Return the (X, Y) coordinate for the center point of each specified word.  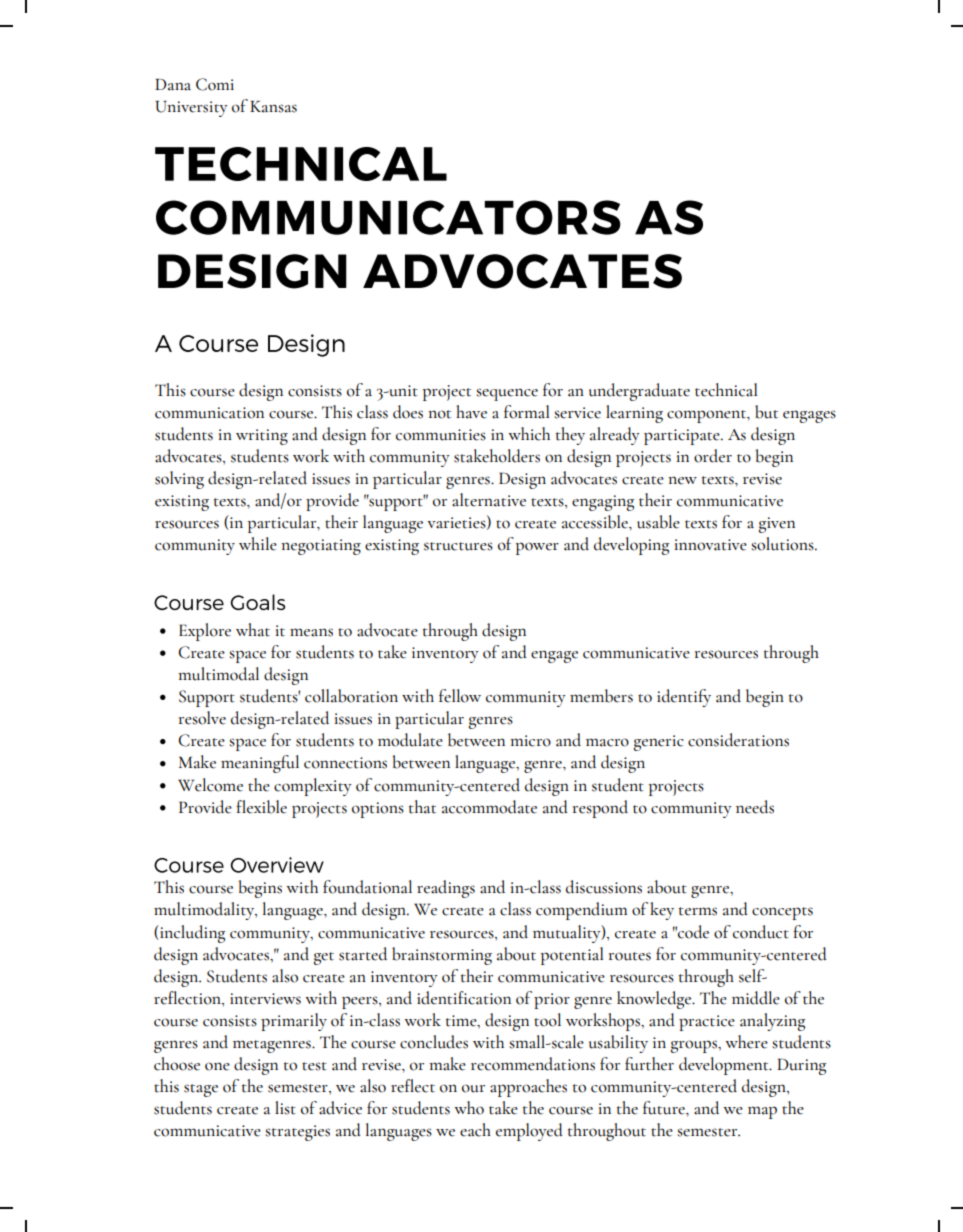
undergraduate (639, 392)
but (766, 412)
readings (446, 889)
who (469, 1108)
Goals (258, 602)
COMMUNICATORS (388, 217)
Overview (277, 865)
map (762, 1112)
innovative (710, 545)
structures (458, 546)
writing (262, 437)
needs (755, 807)
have (471, 412)
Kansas (273, 107)
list (285, 1108)
